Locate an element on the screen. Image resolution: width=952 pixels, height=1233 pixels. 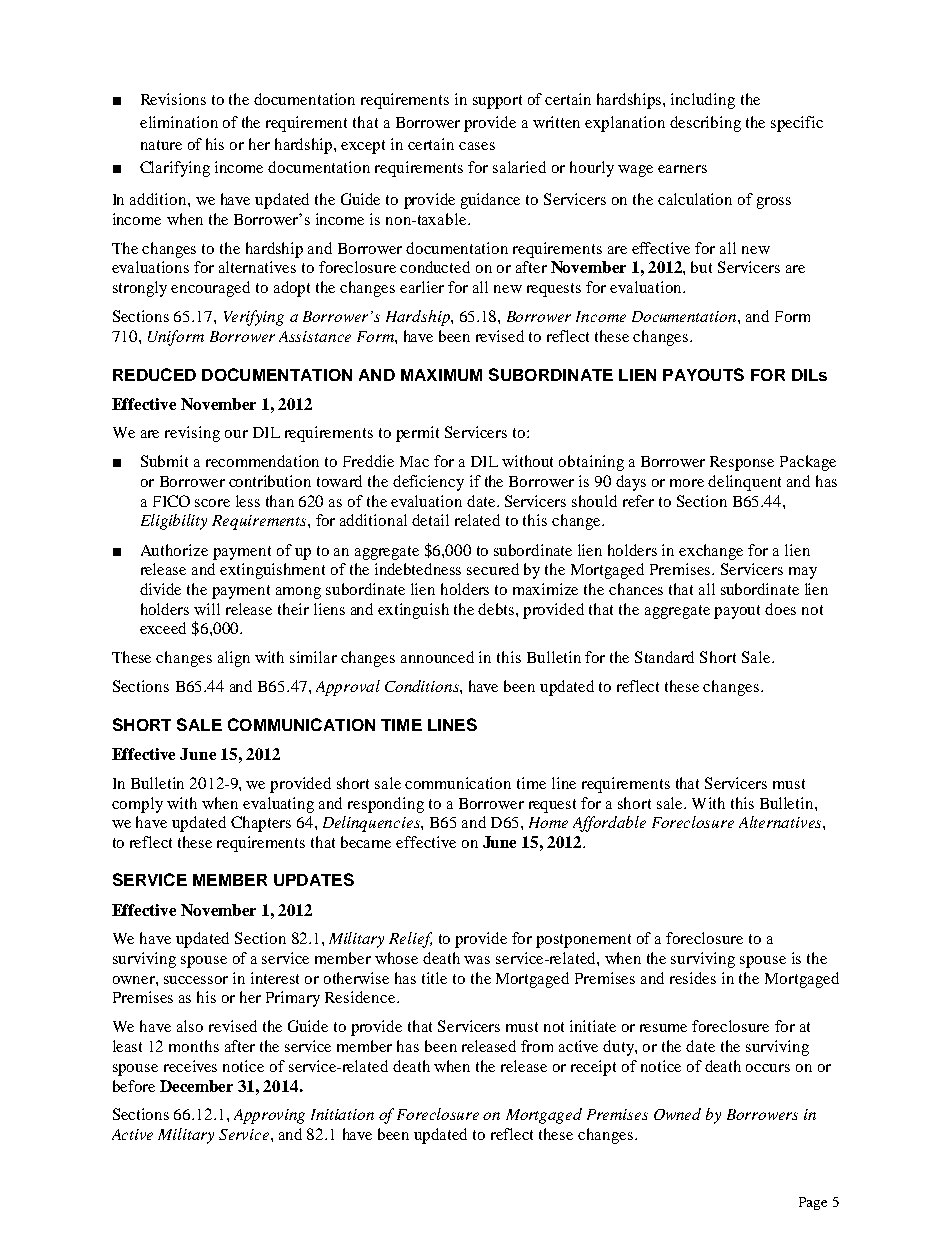
Chapters is located at coordinates (261, 824).
